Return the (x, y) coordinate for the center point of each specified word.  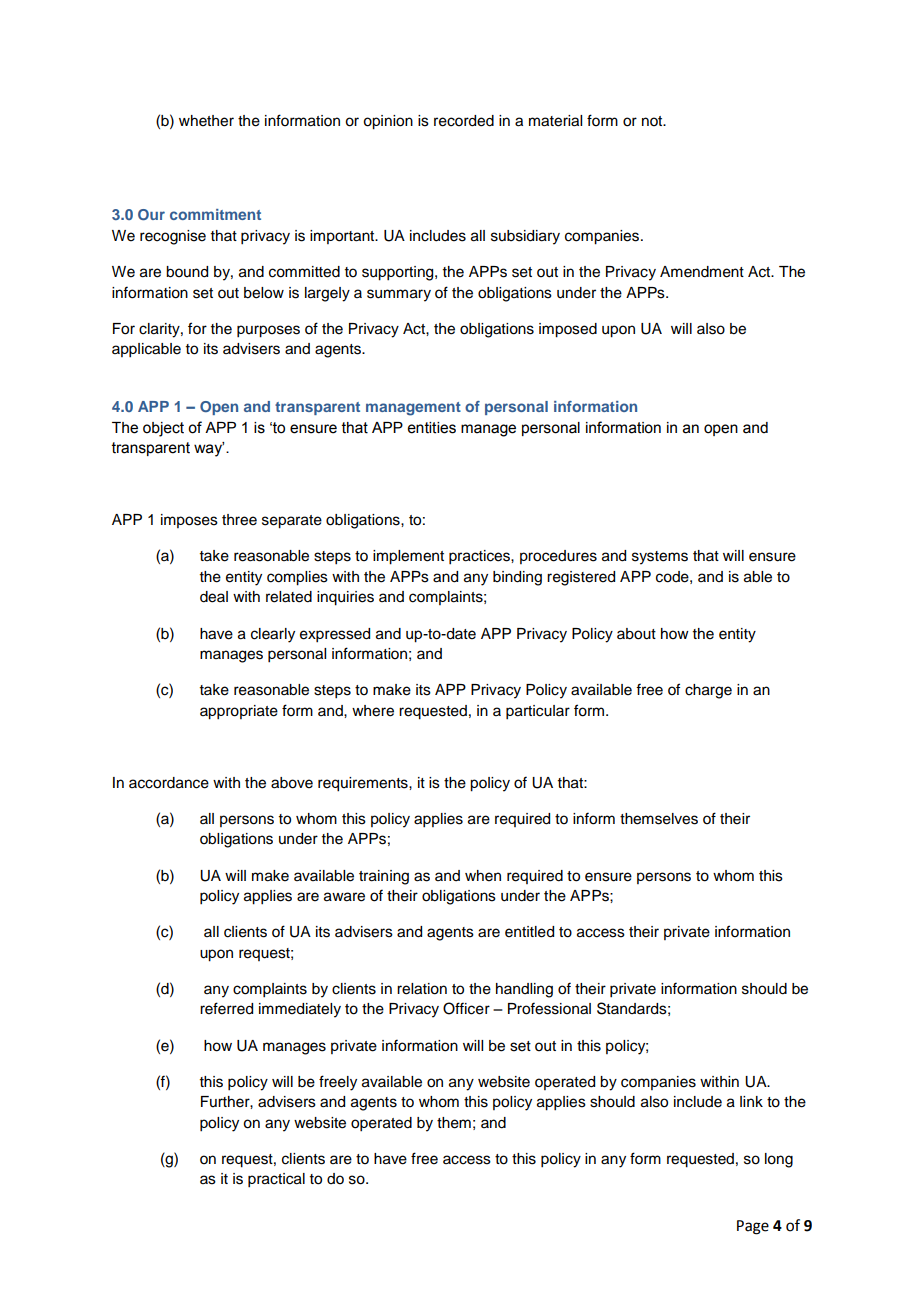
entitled (529, 932)
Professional (549, 1008)
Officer (466, 1008)
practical (276, 1180)
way (209, 449)
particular (538, 712)
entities (432, 428)
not (653, 121)
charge (708, 691)
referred (226, 1008)
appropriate (239, 712)
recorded (464, 121)
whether (206, 121)
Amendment (702, 272)
